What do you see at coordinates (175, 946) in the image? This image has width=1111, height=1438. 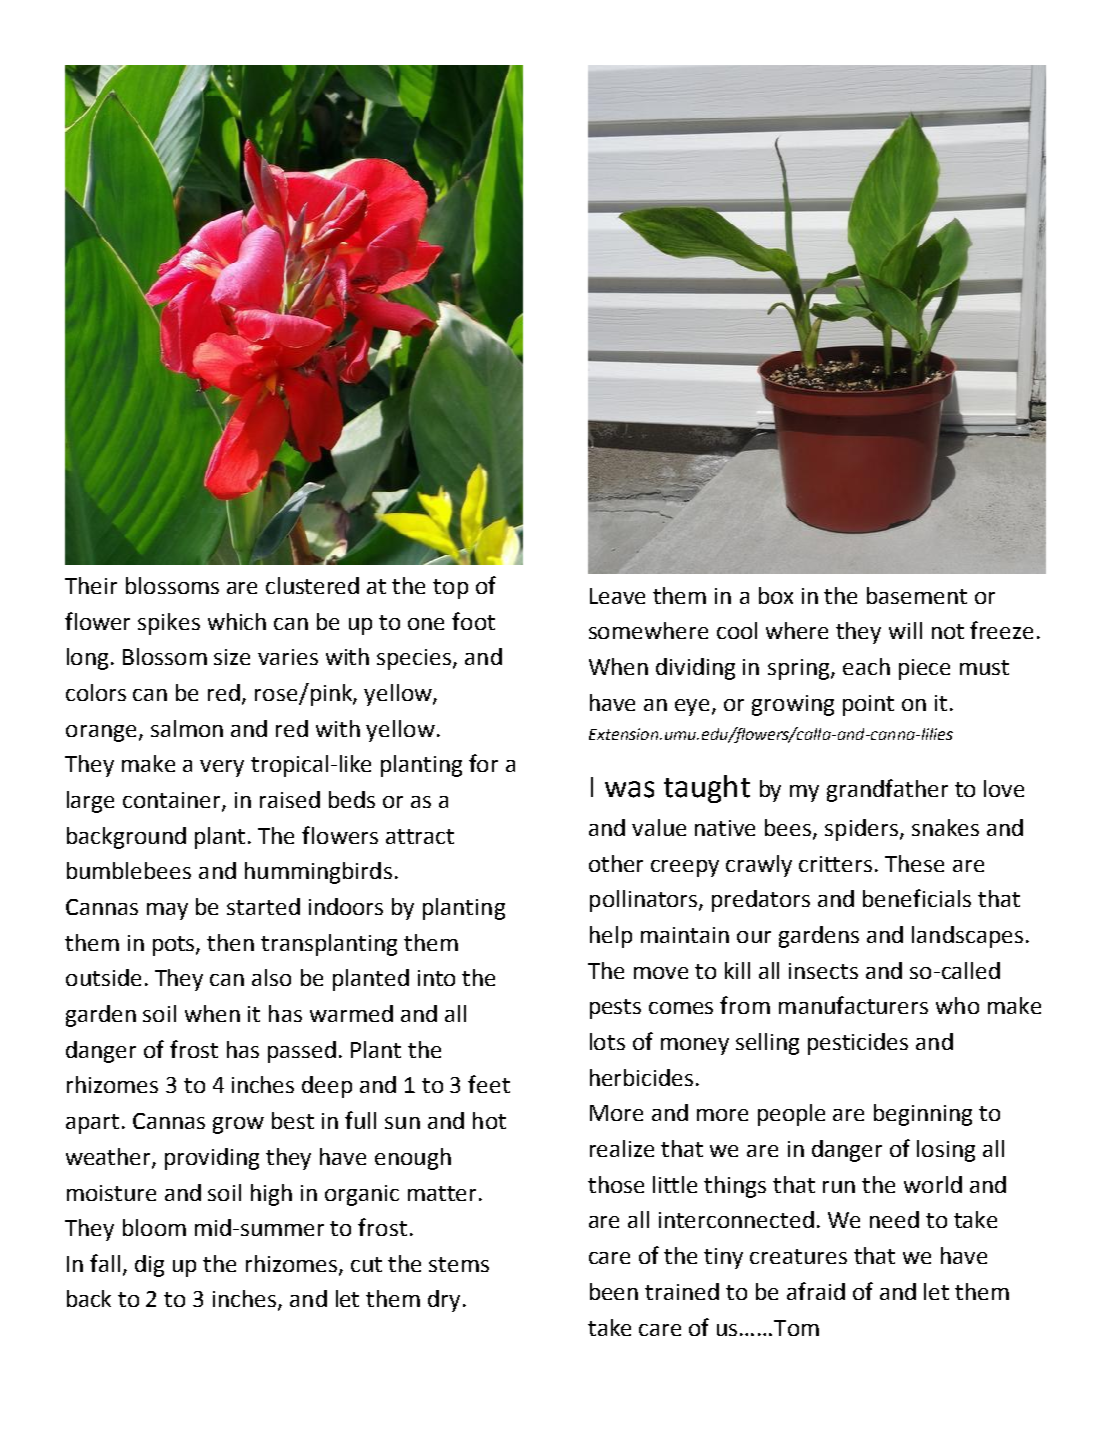 I see `pots` at bounding box center [175, 946].
